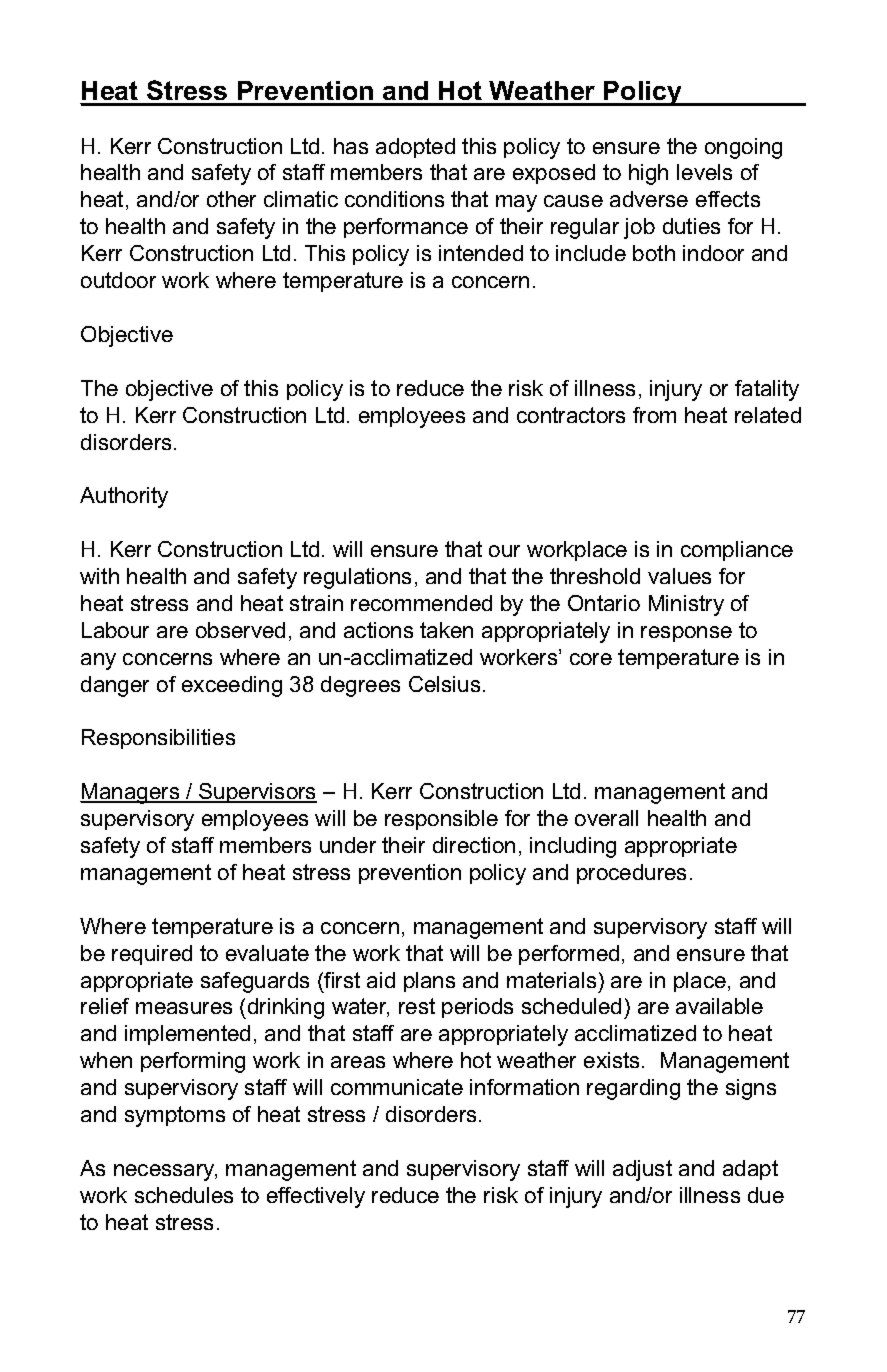 This image has height=1372, width=887. I want to click on Celsius, so click(444, 684).
